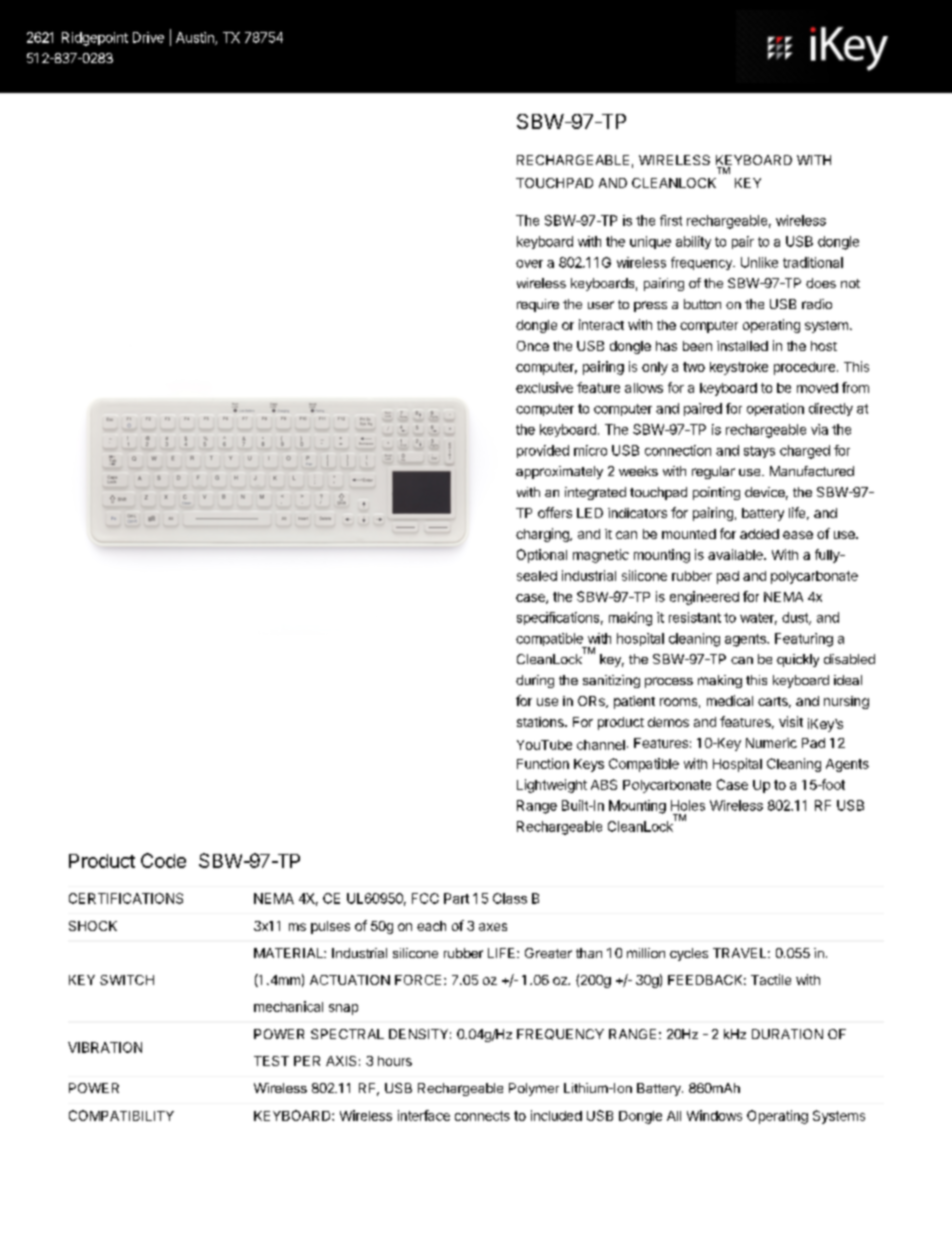  What do you see at coordinates (543, 763) in the screenshot?
I see `Function` at bounding box center [543, 763].
